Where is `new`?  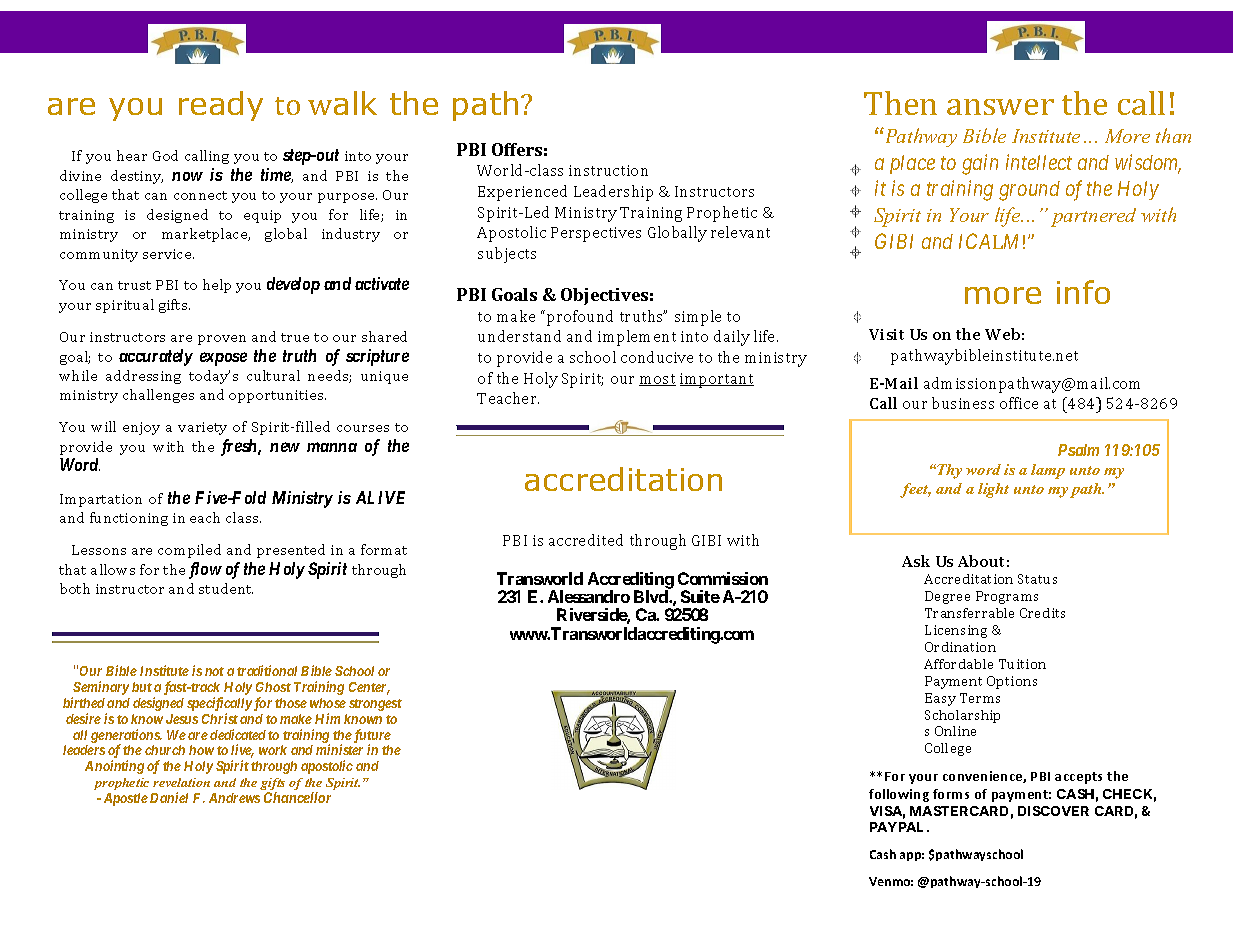
new is located at coordinates (285, 447).
